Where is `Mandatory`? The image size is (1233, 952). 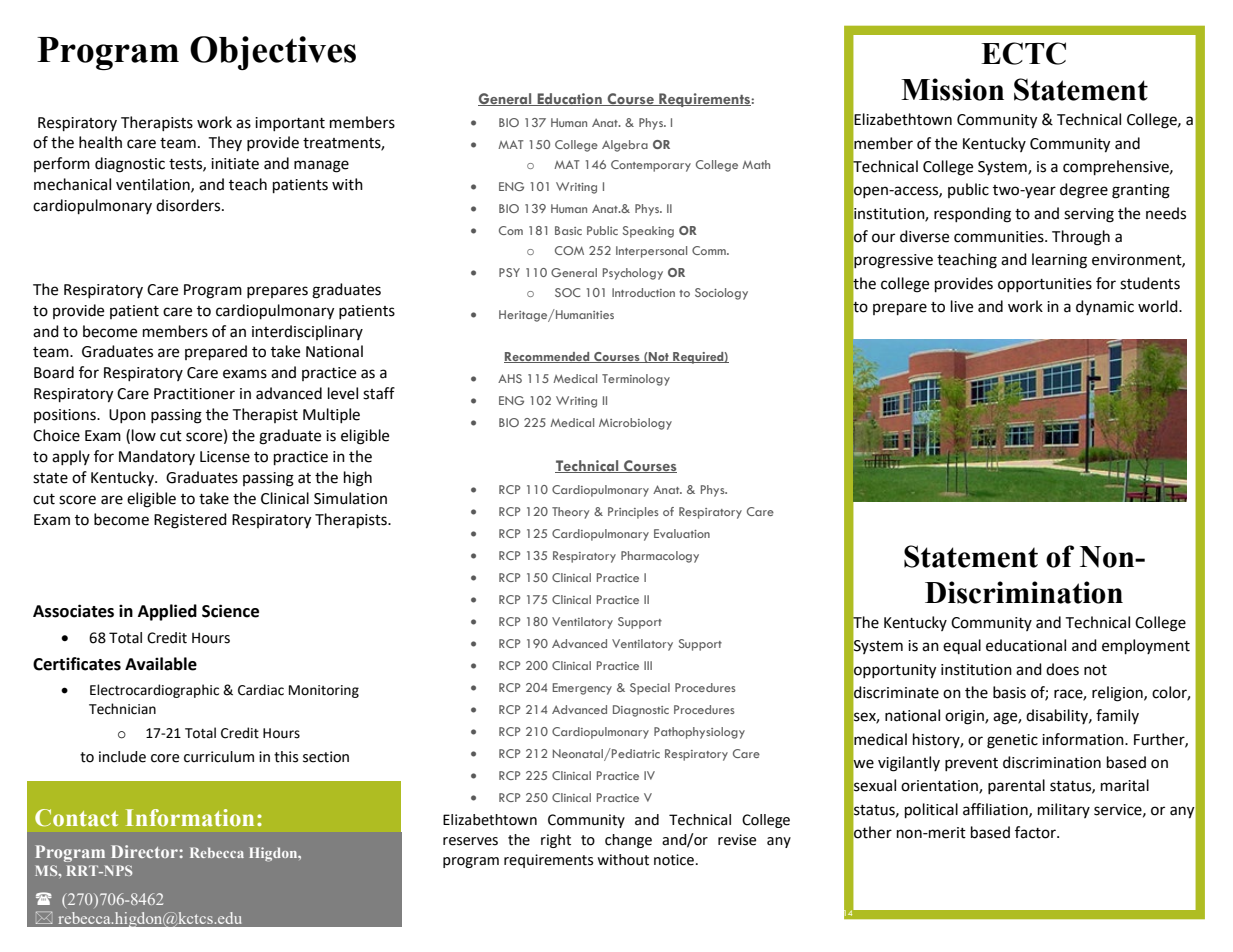 Mandatory is located at coordinates (157, 457).
